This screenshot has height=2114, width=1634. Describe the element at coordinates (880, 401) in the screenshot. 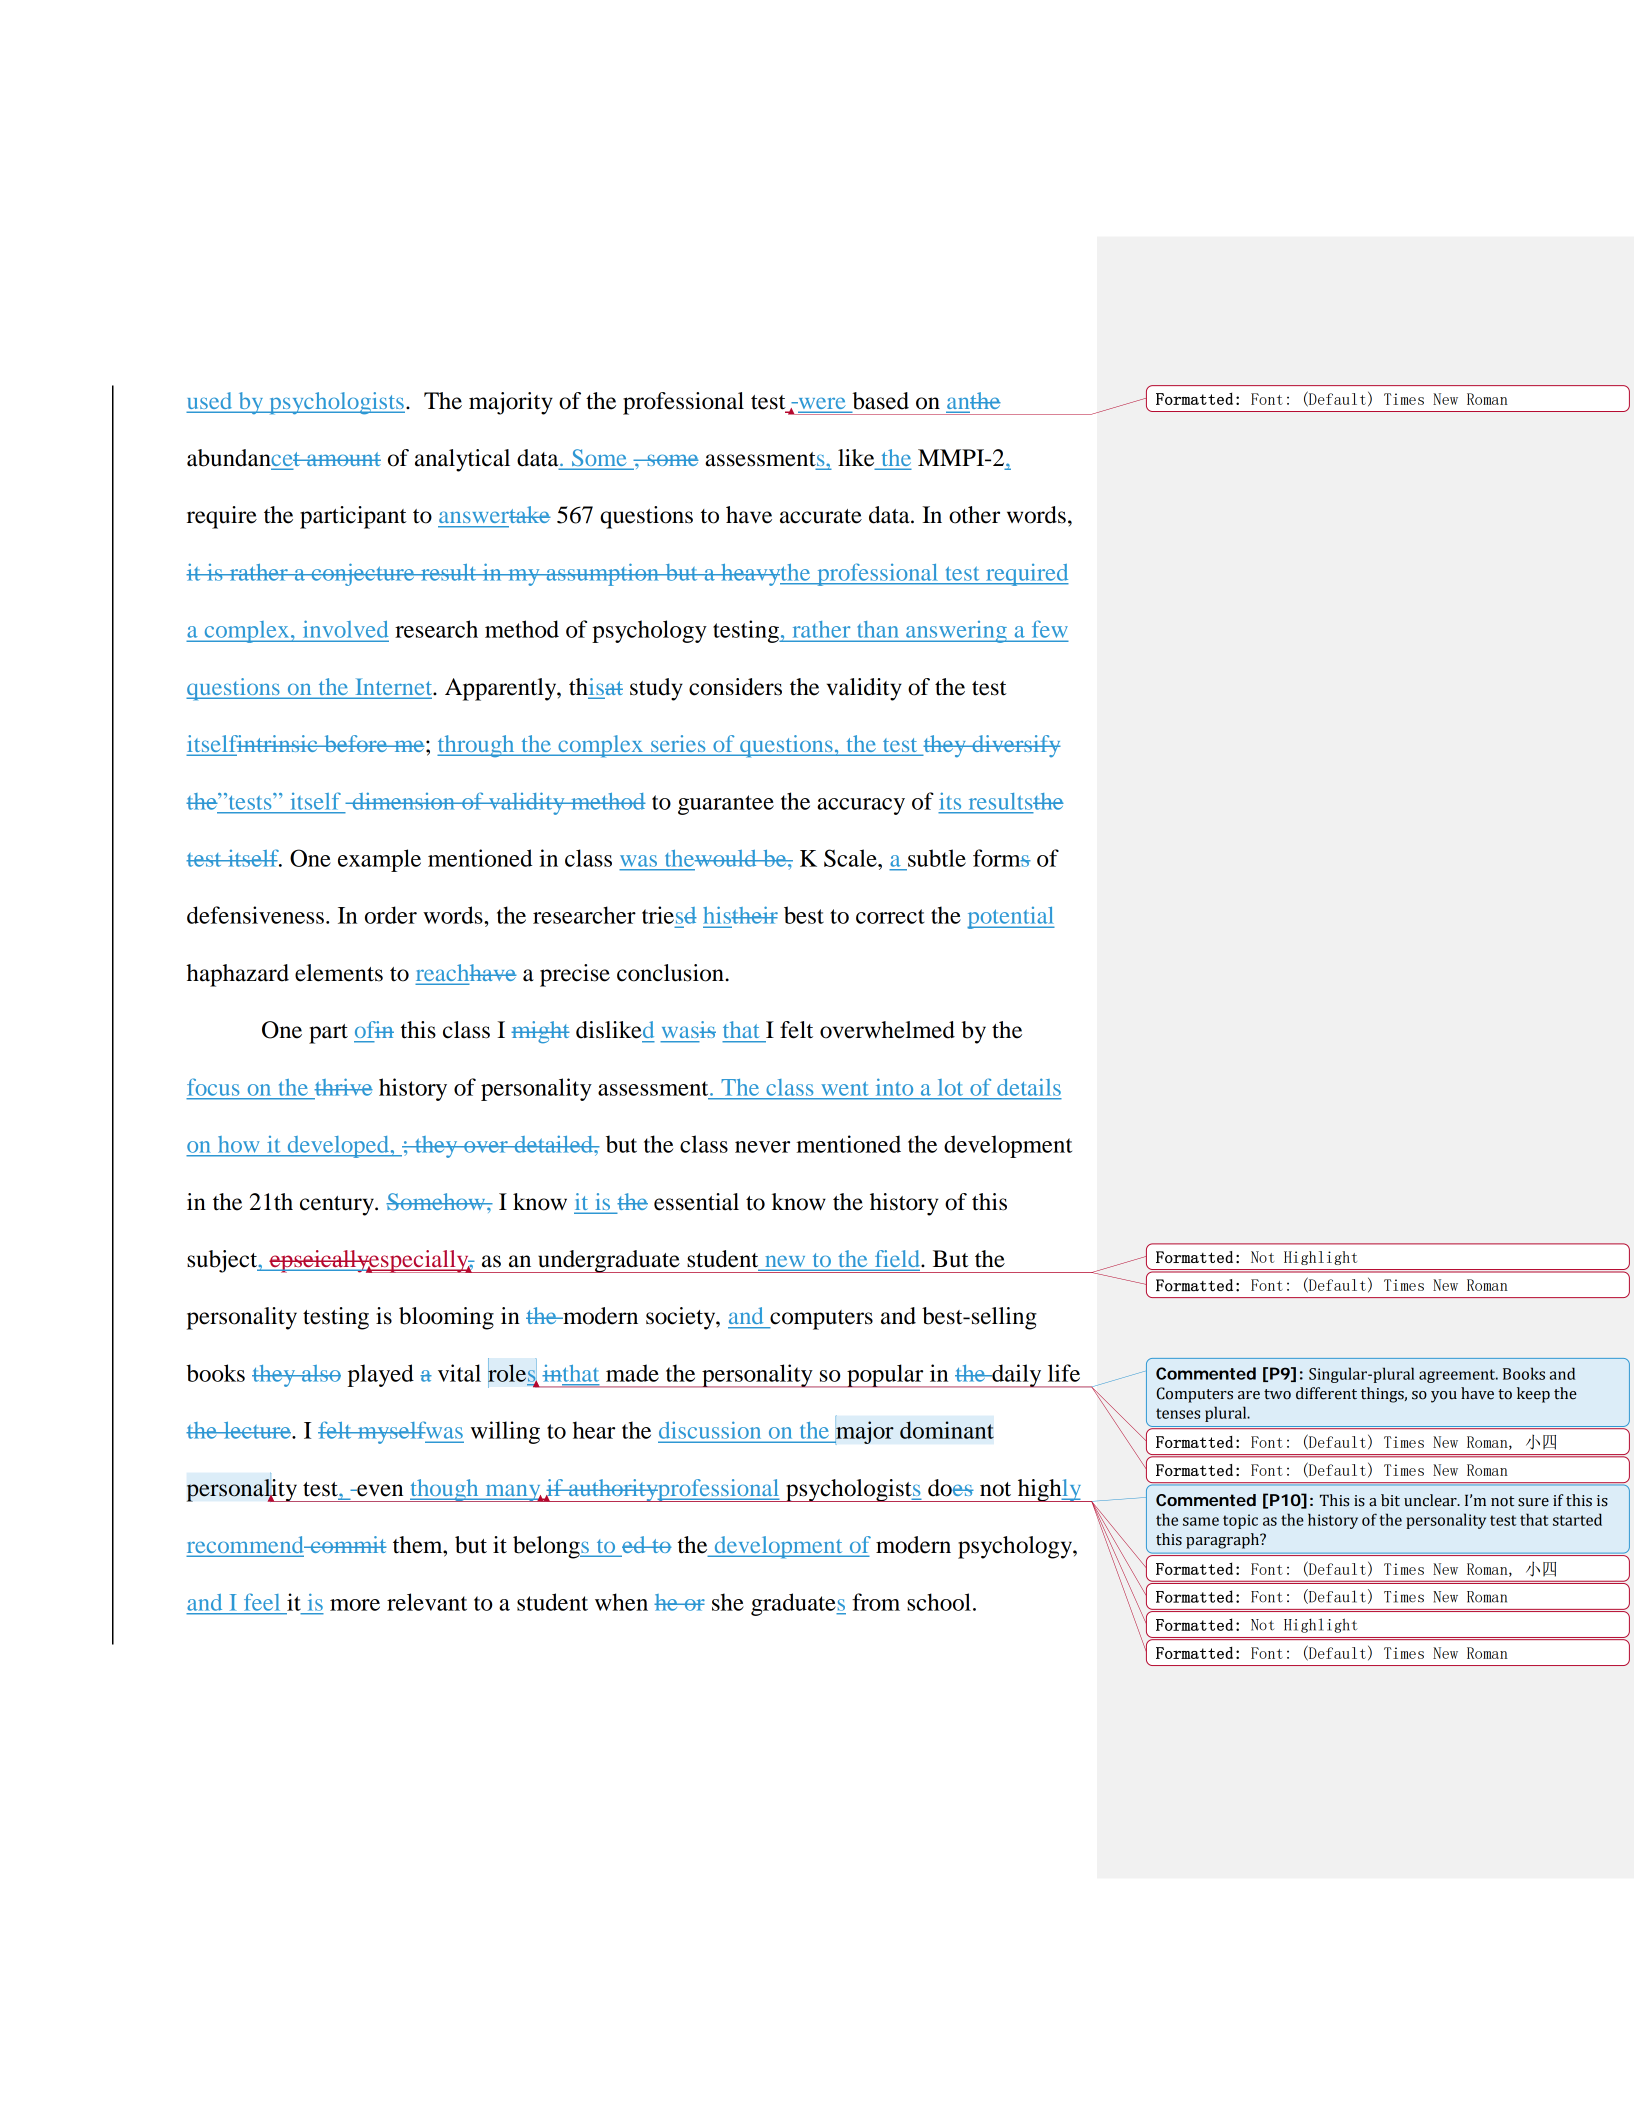

I see `based` at that location.
